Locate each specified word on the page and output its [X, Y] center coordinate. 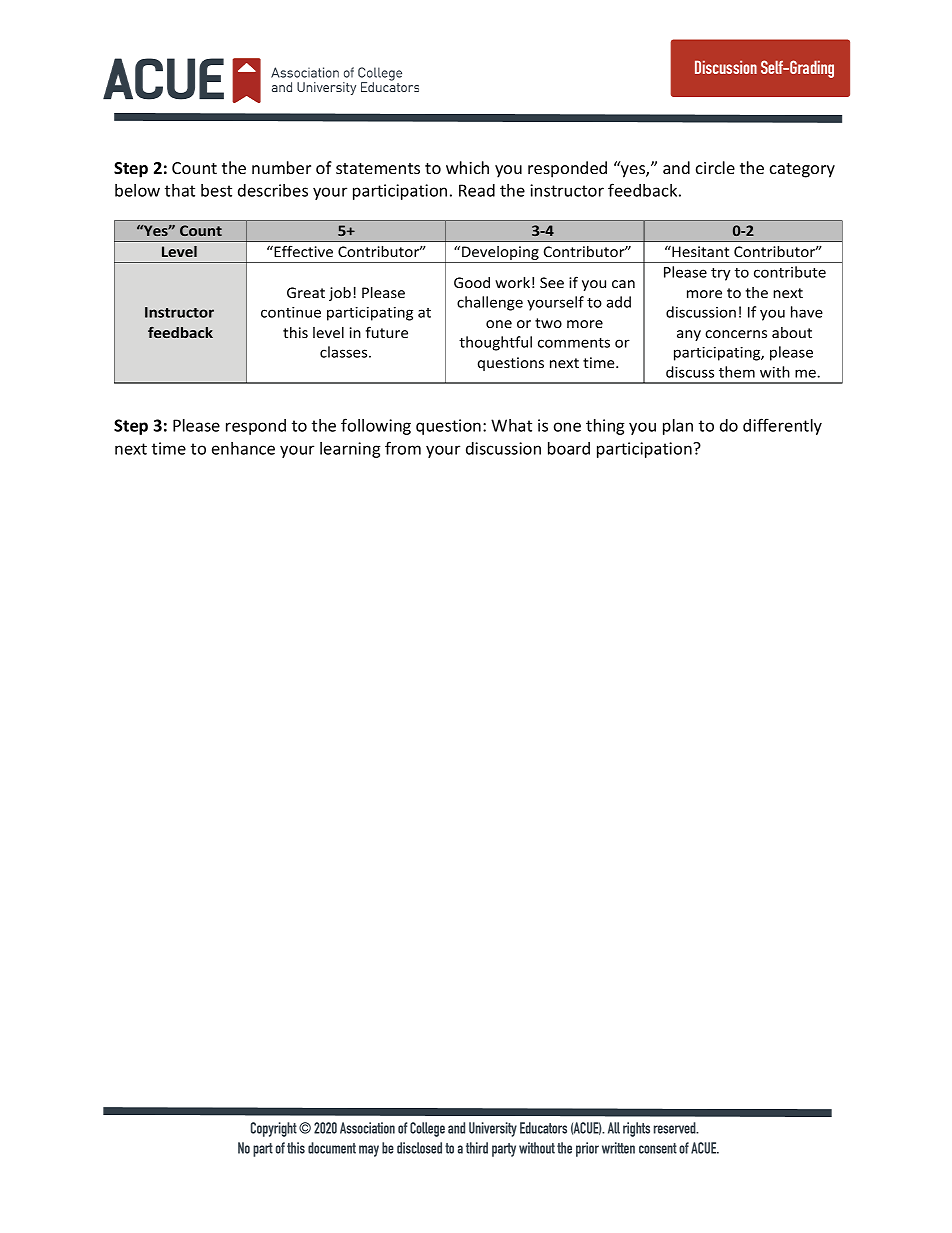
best [216, 190]
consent [658, 1148]
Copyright [274, 1129]
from [403, 448]
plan [678, 427]
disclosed [419, 1148]
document [332, 1148]
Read [477, 190]
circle [715, 167]
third [477, 1148]
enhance [243, 448]
